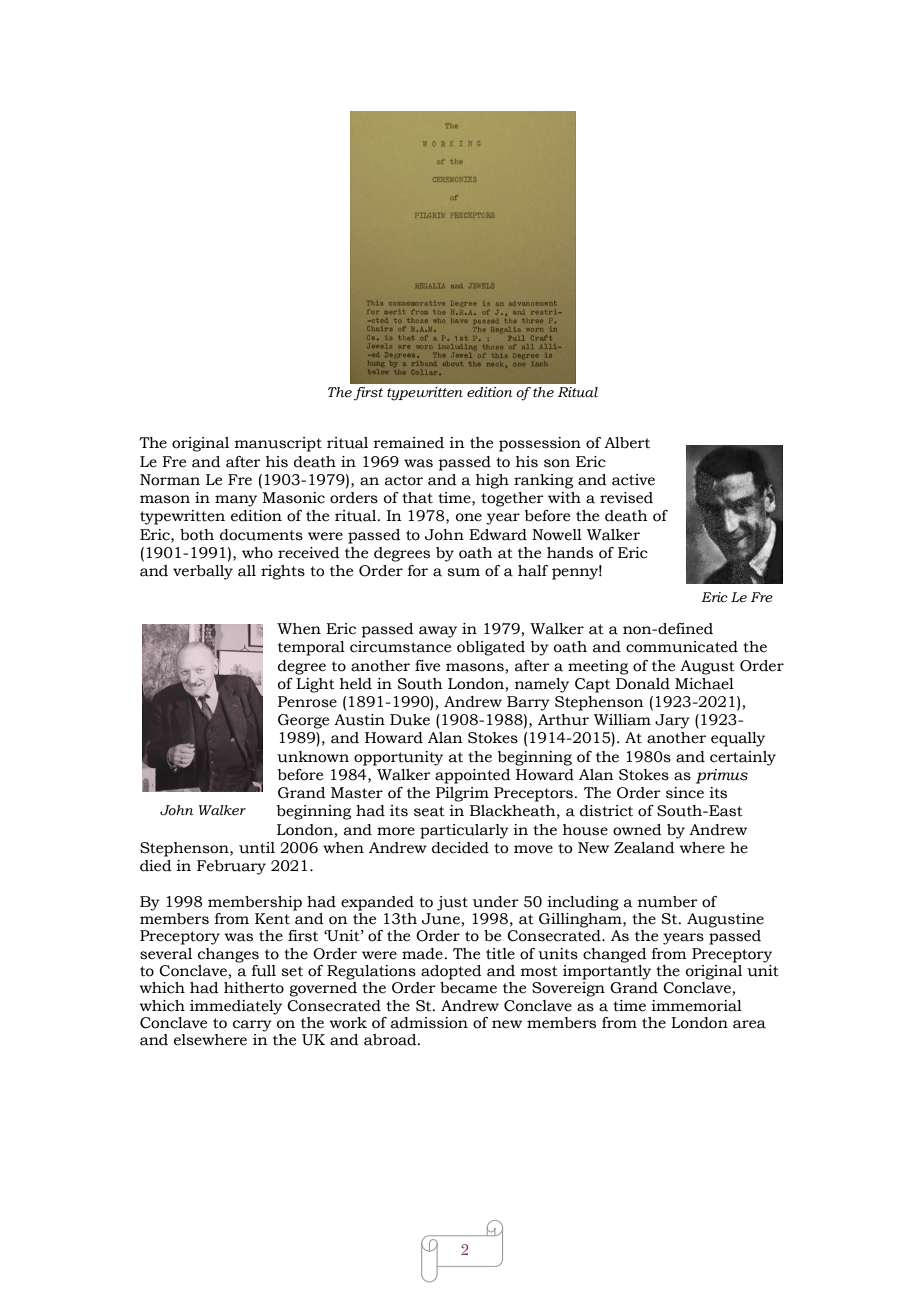 The width and height of the screenshot is (924, 1307). What do you see at coordinates (633, 480) in the screenshot?
I see `active` at bounding box center [633, 480].
